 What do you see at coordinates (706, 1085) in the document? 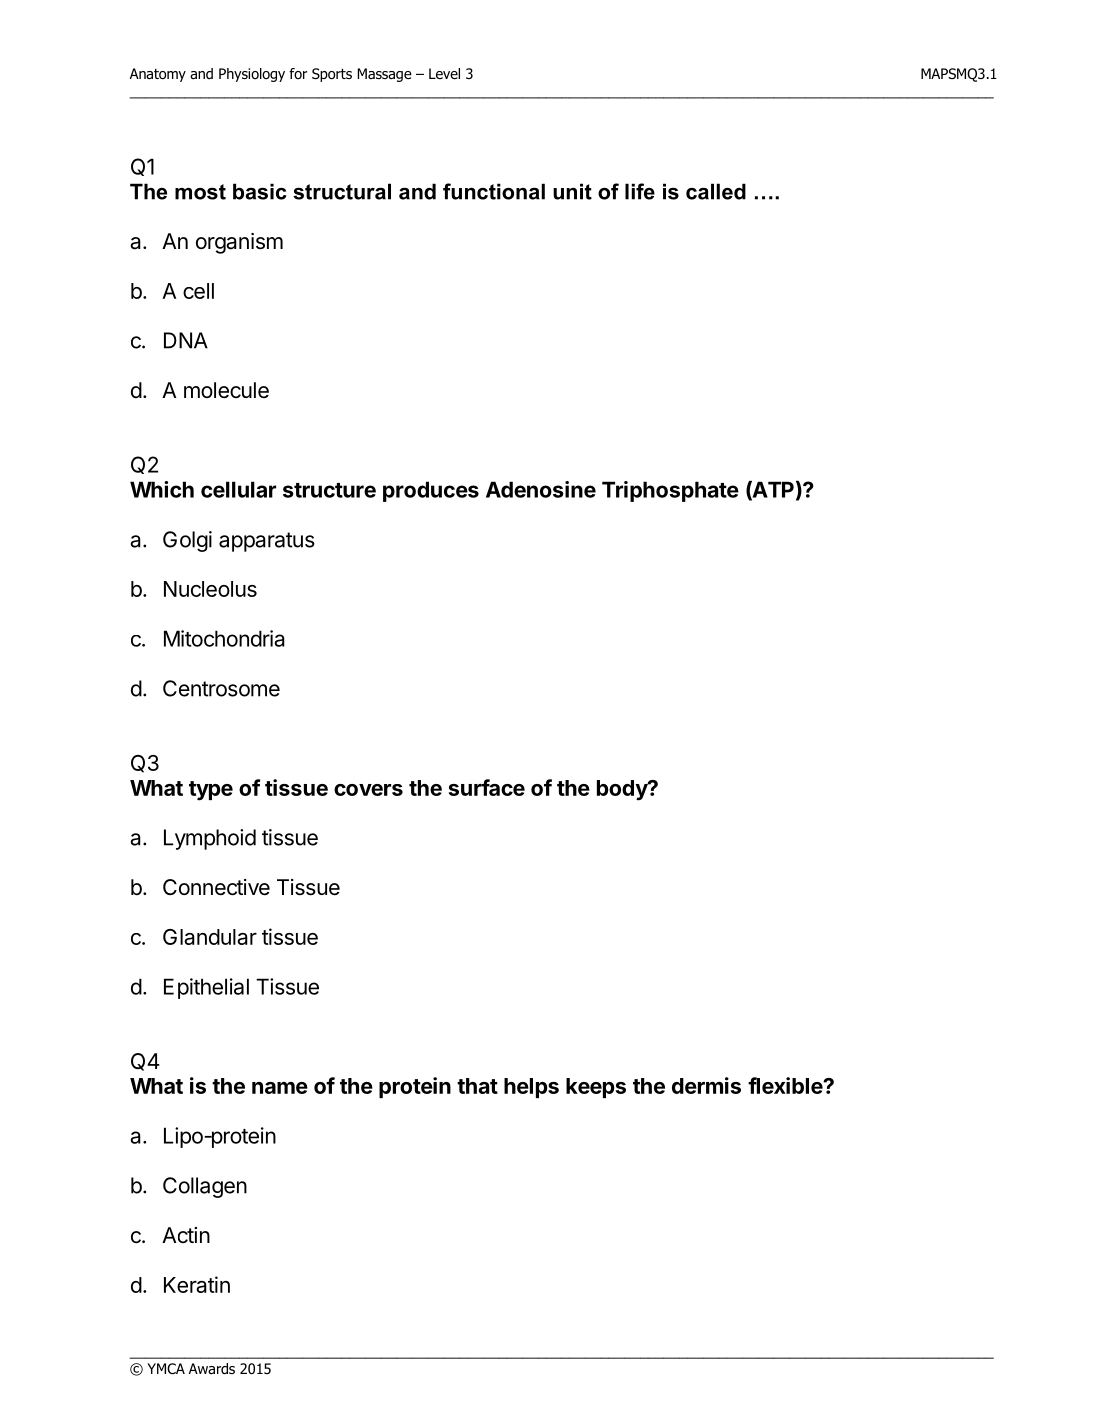
I see `dermis` at bounding box center [706, 1085].
